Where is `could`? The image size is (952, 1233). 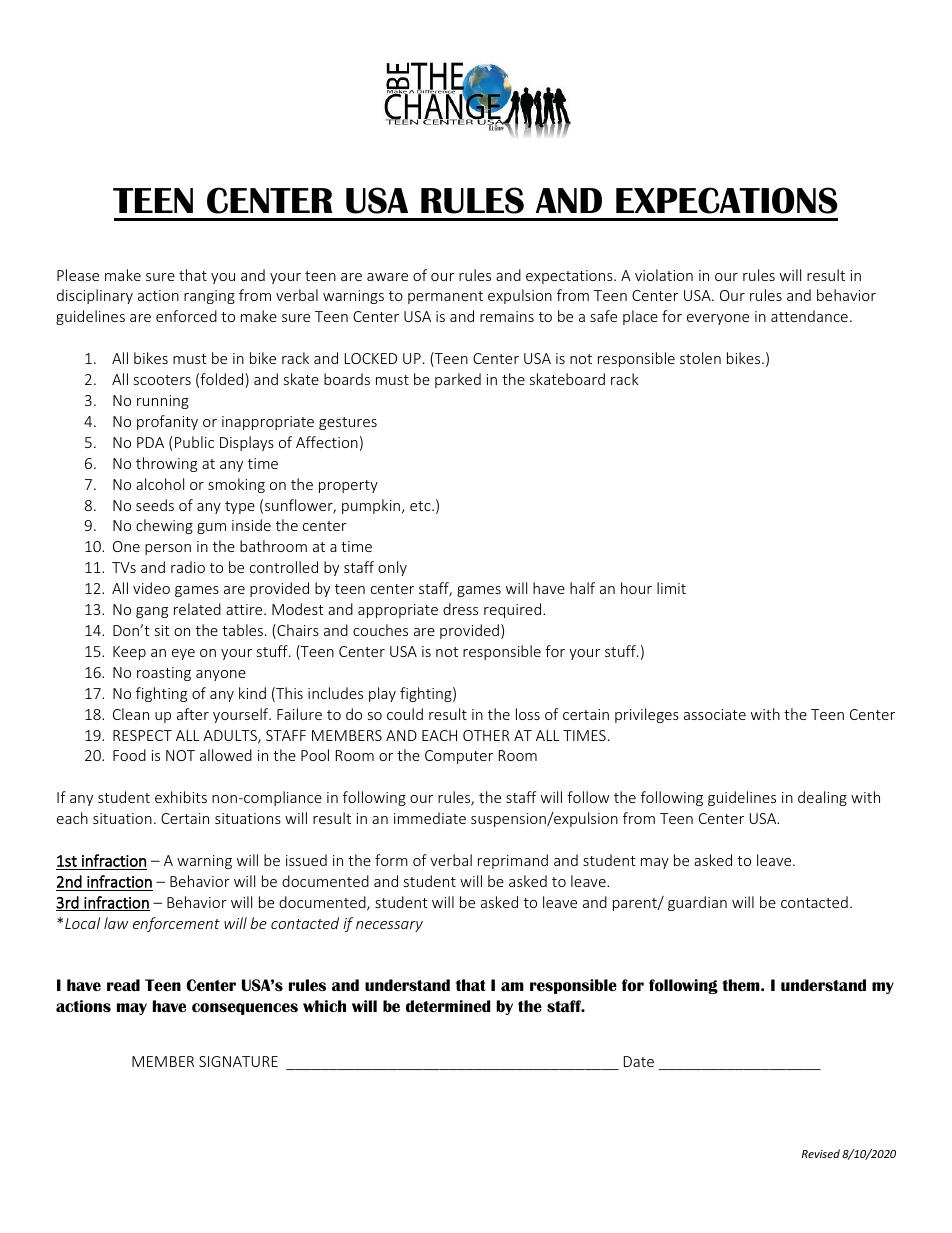 could is located at coordinates (405, 714).
